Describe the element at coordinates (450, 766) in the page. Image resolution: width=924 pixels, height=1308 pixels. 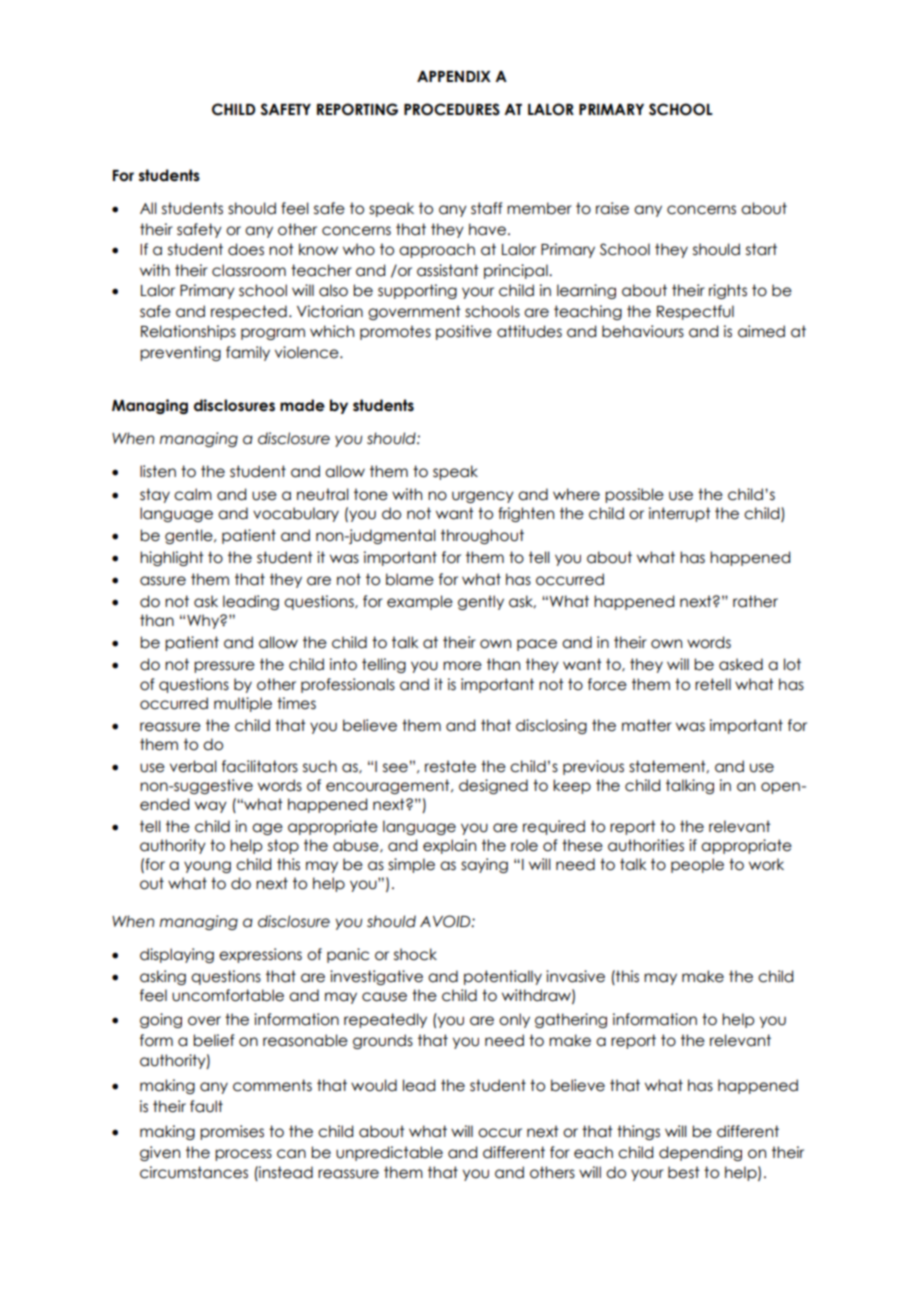
I see `restate` at that location.
